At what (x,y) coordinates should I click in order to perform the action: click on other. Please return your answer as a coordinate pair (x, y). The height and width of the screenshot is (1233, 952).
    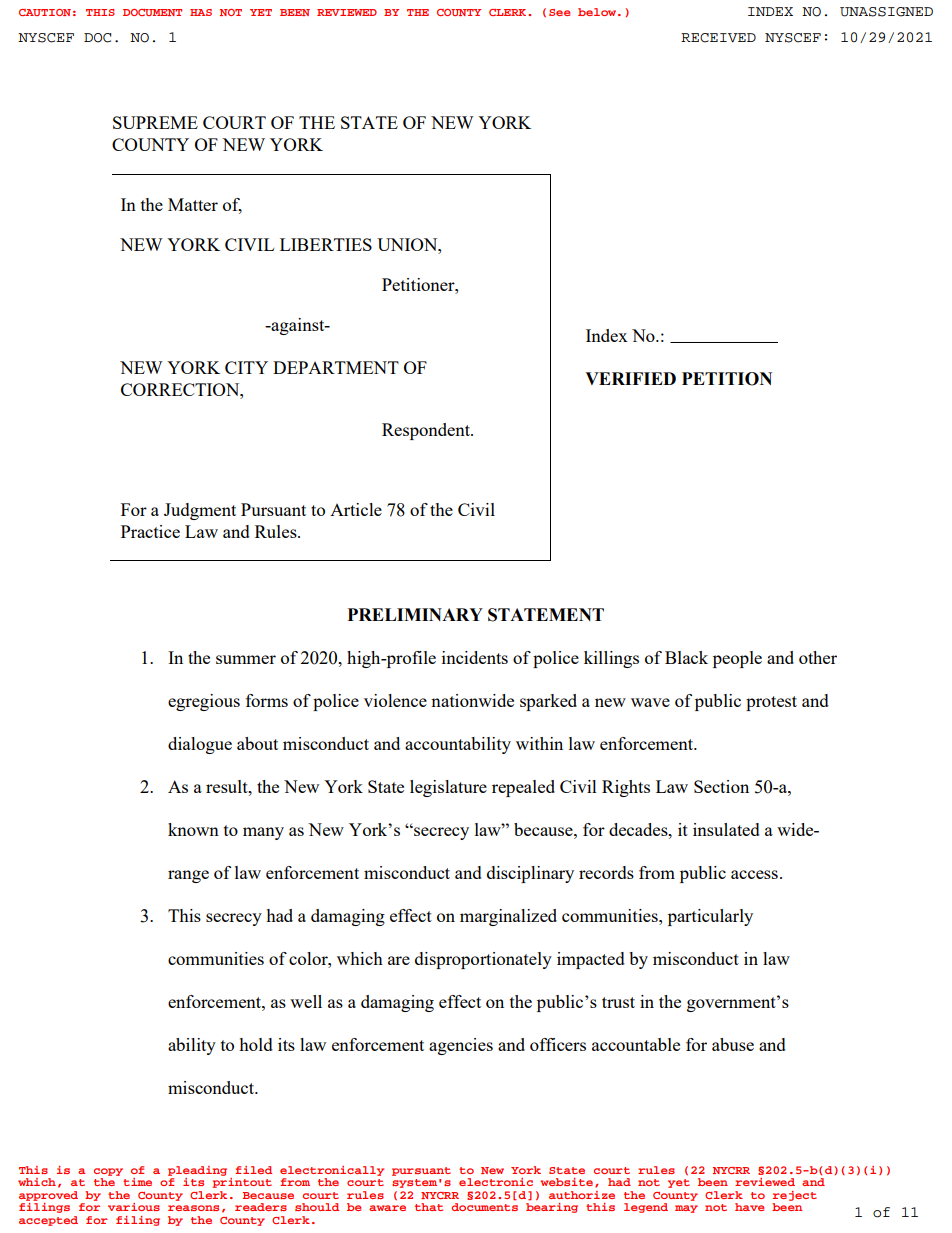
    Looking at the image, I should click on (818, 657).
